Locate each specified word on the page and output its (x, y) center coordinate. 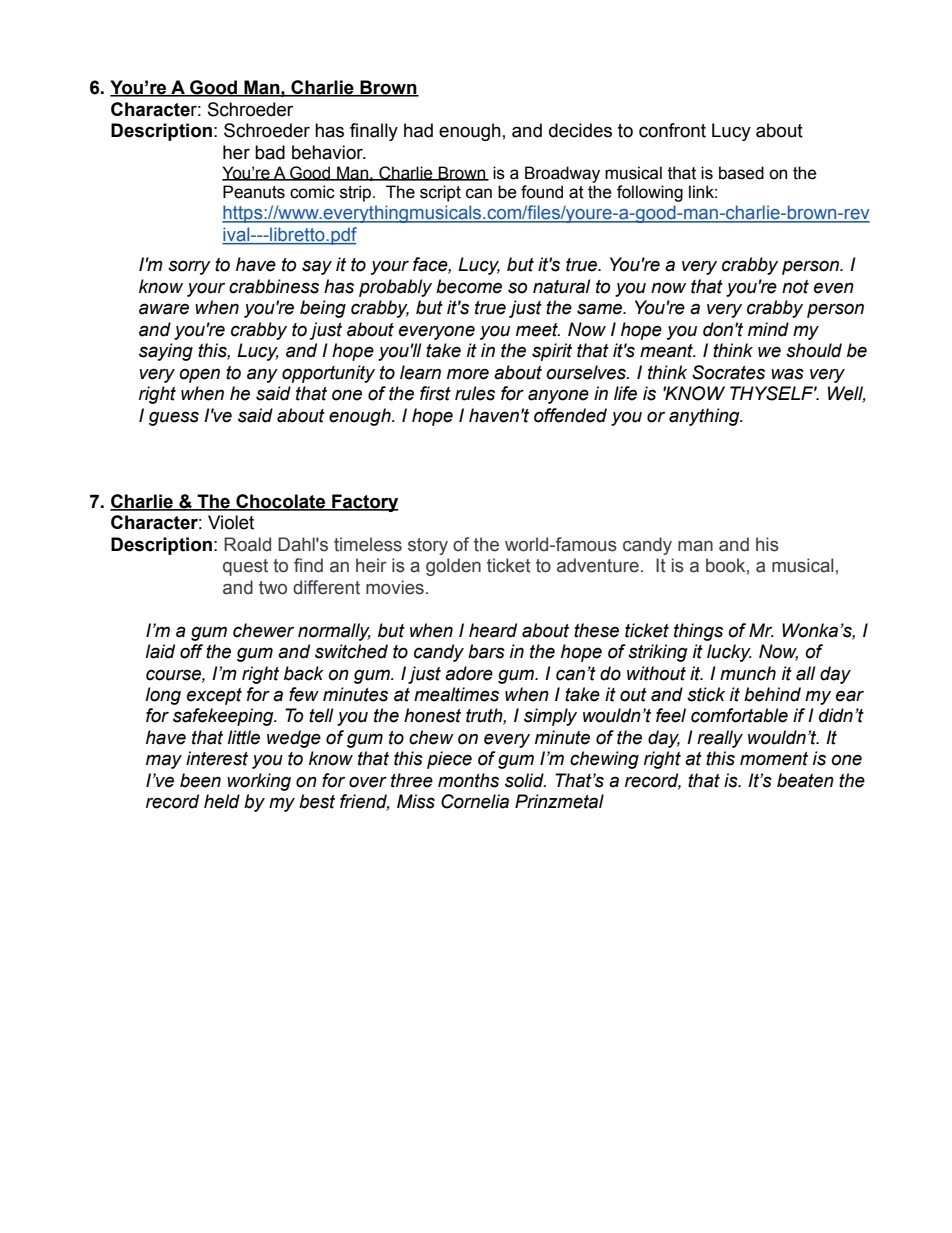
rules (475, 393)
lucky (729, 653)
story (428, 546)
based (741, 173)
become (469, 286)
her (236, 152)
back (304, 673)
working (259, 782)
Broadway (562, 174)
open (199, 375)
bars (486, 651)
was (787, 374)
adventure (598, 565)
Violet (231, 522)
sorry (189, 267)
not (795, 287)
